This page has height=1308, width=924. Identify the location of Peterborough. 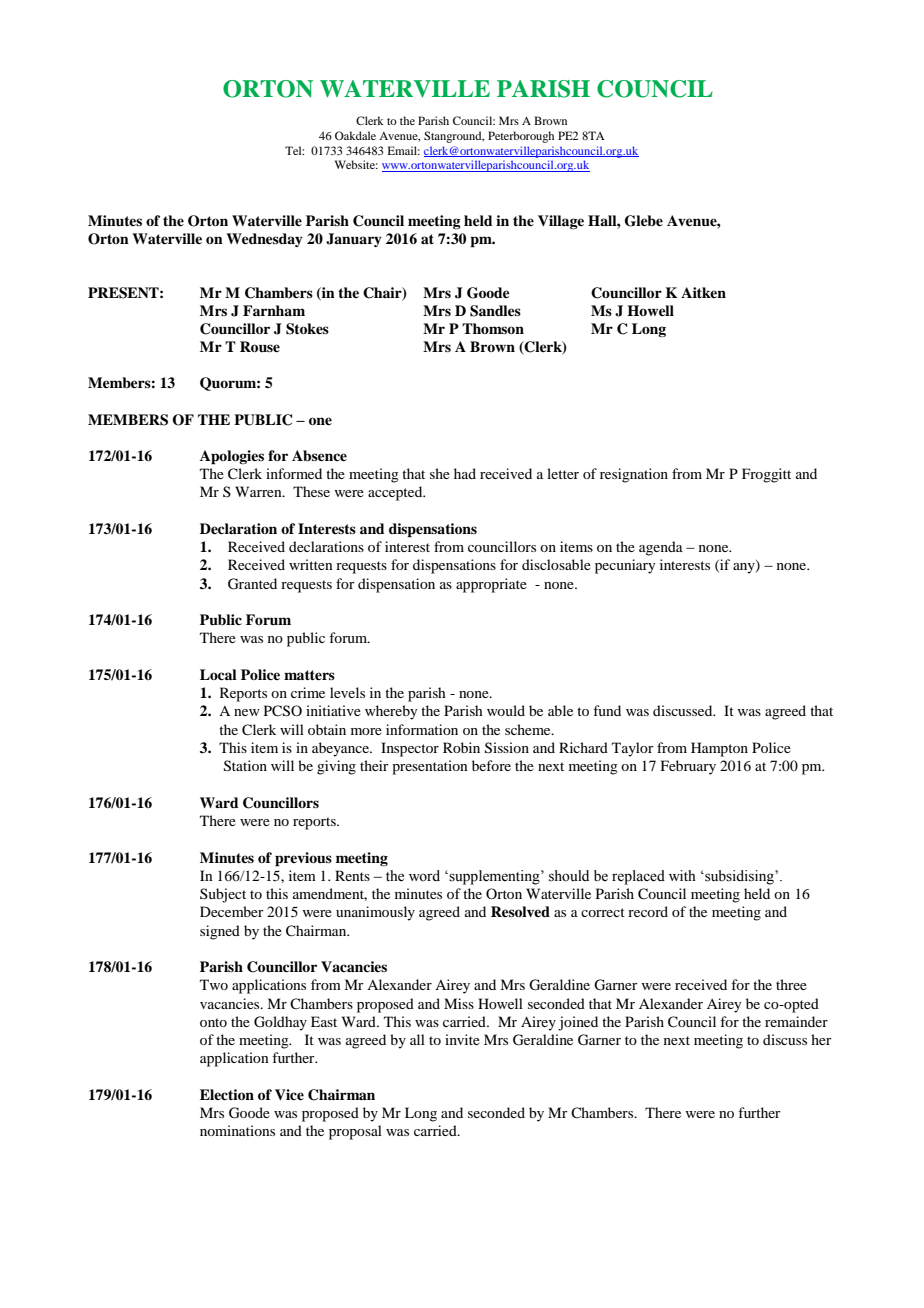
(521, 137).
